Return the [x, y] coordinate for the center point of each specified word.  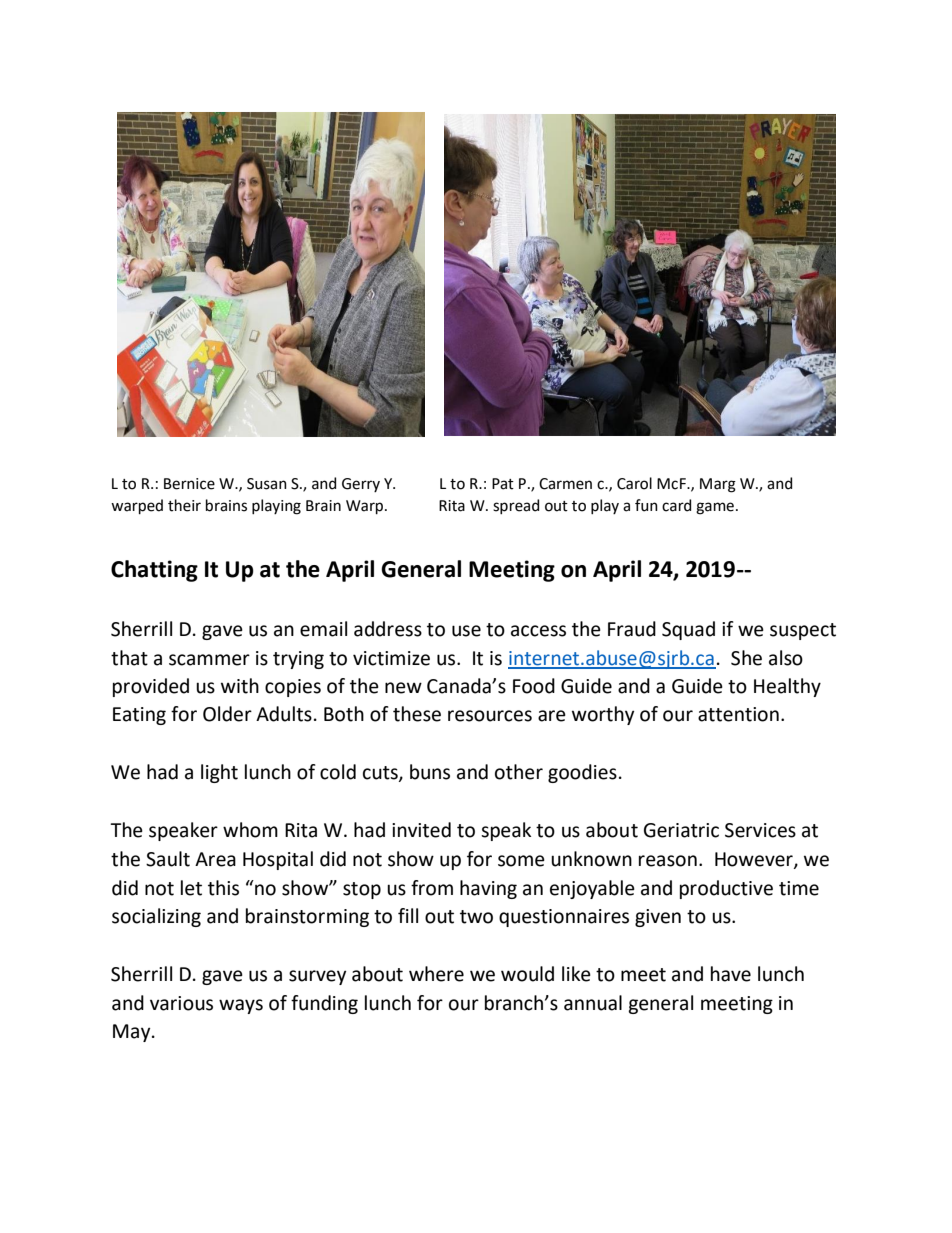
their [184, 505]
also [786, 658]
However [755, 860]
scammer [209, 660]
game [715, 508]
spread [516, 506]
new [403, 688]
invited [421, 830]
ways [241, 1006]
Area [215, 859]
